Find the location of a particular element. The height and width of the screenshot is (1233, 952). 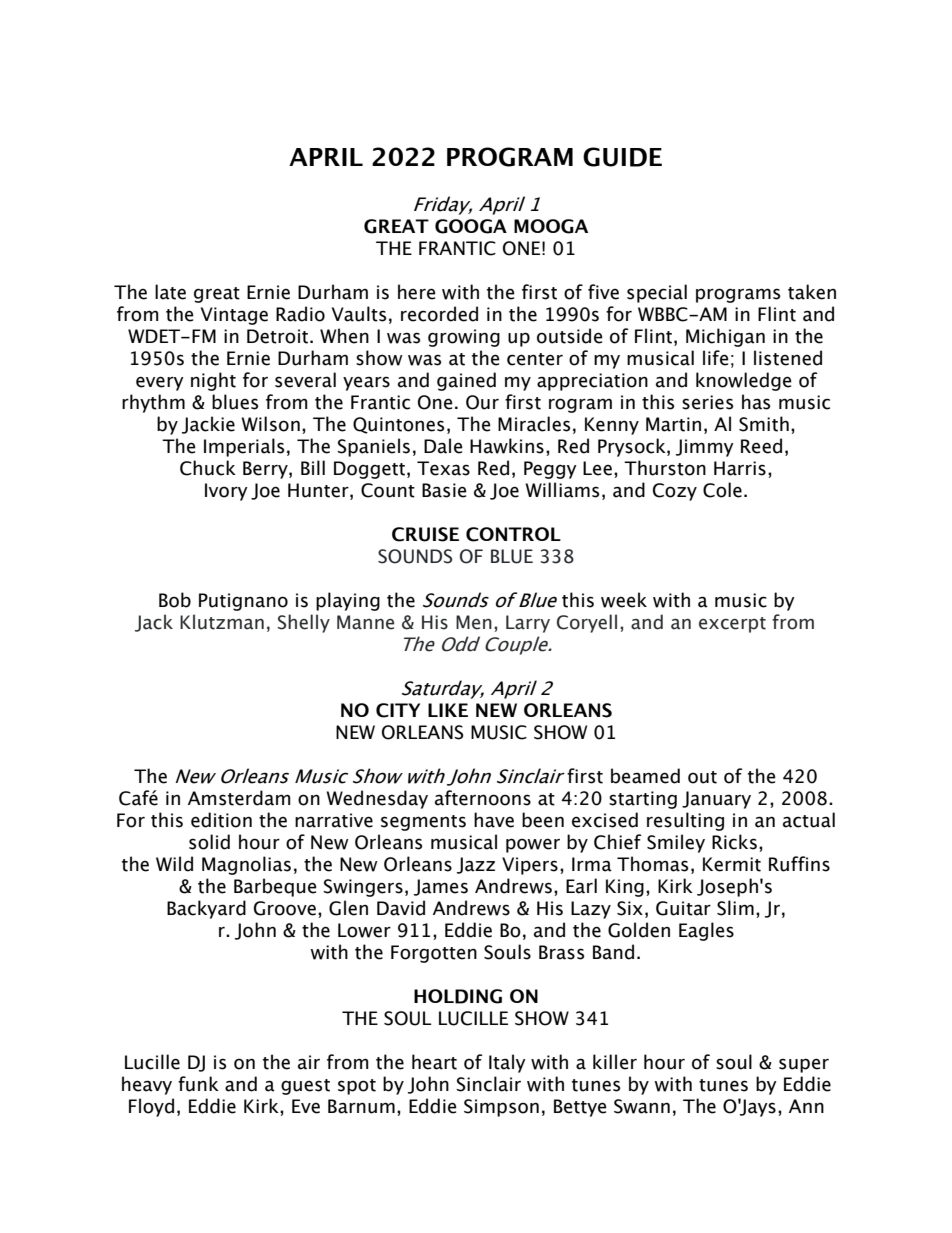

GUIDE is located at coordinates (622, 157).
